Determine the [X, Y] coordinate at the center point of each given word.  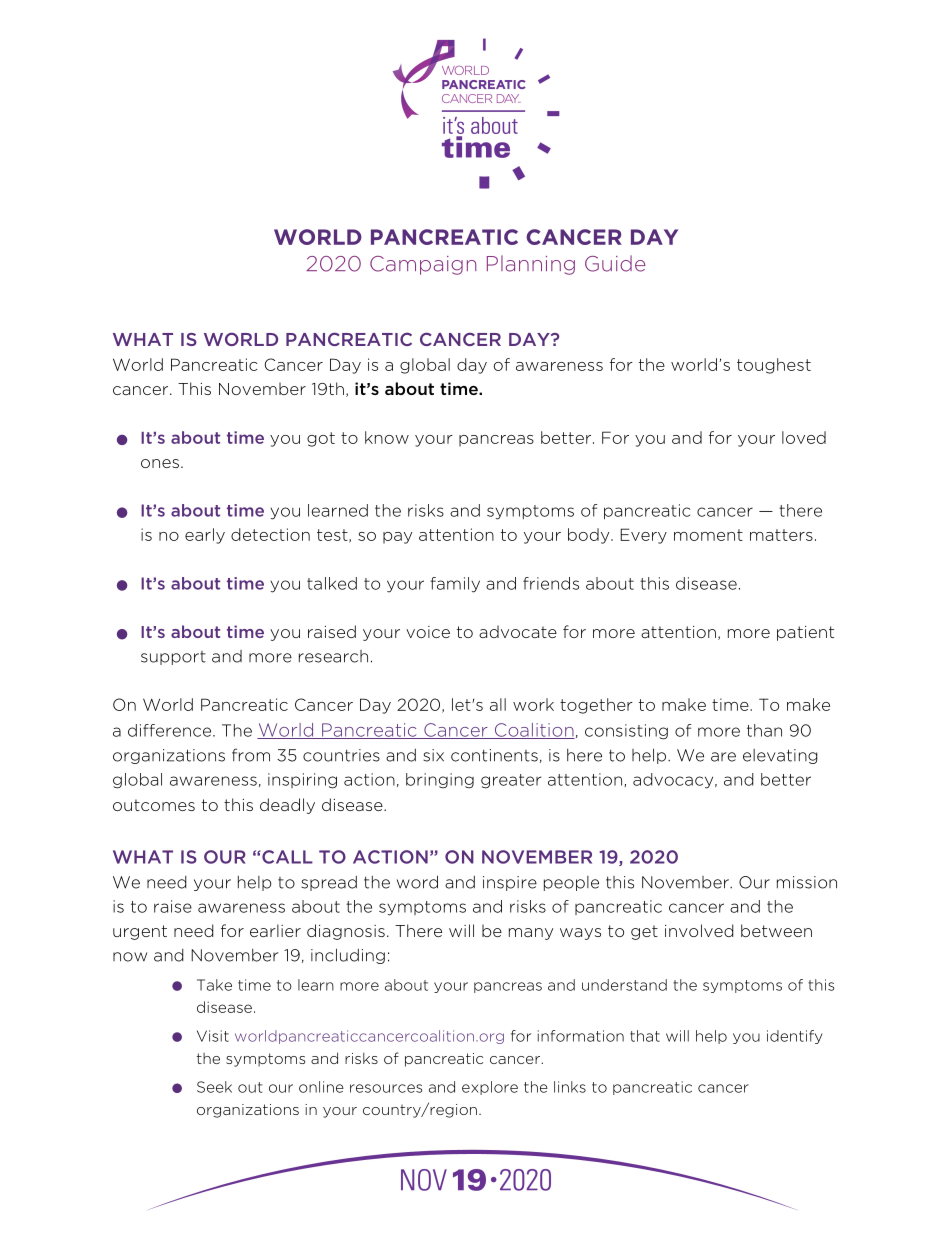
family [455, 585]
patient [805, 633]
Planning [531, 265]
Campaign [423, 265]
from [251, 755]
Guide [615, 263]
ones [160, 463]
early [205, 536]
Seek [214, 1087]
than [764, 730]
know [387, 437]
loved [804, 437]
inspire [510, 883]
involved [699, 930]
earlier [275, 930]
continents [494, 755]
